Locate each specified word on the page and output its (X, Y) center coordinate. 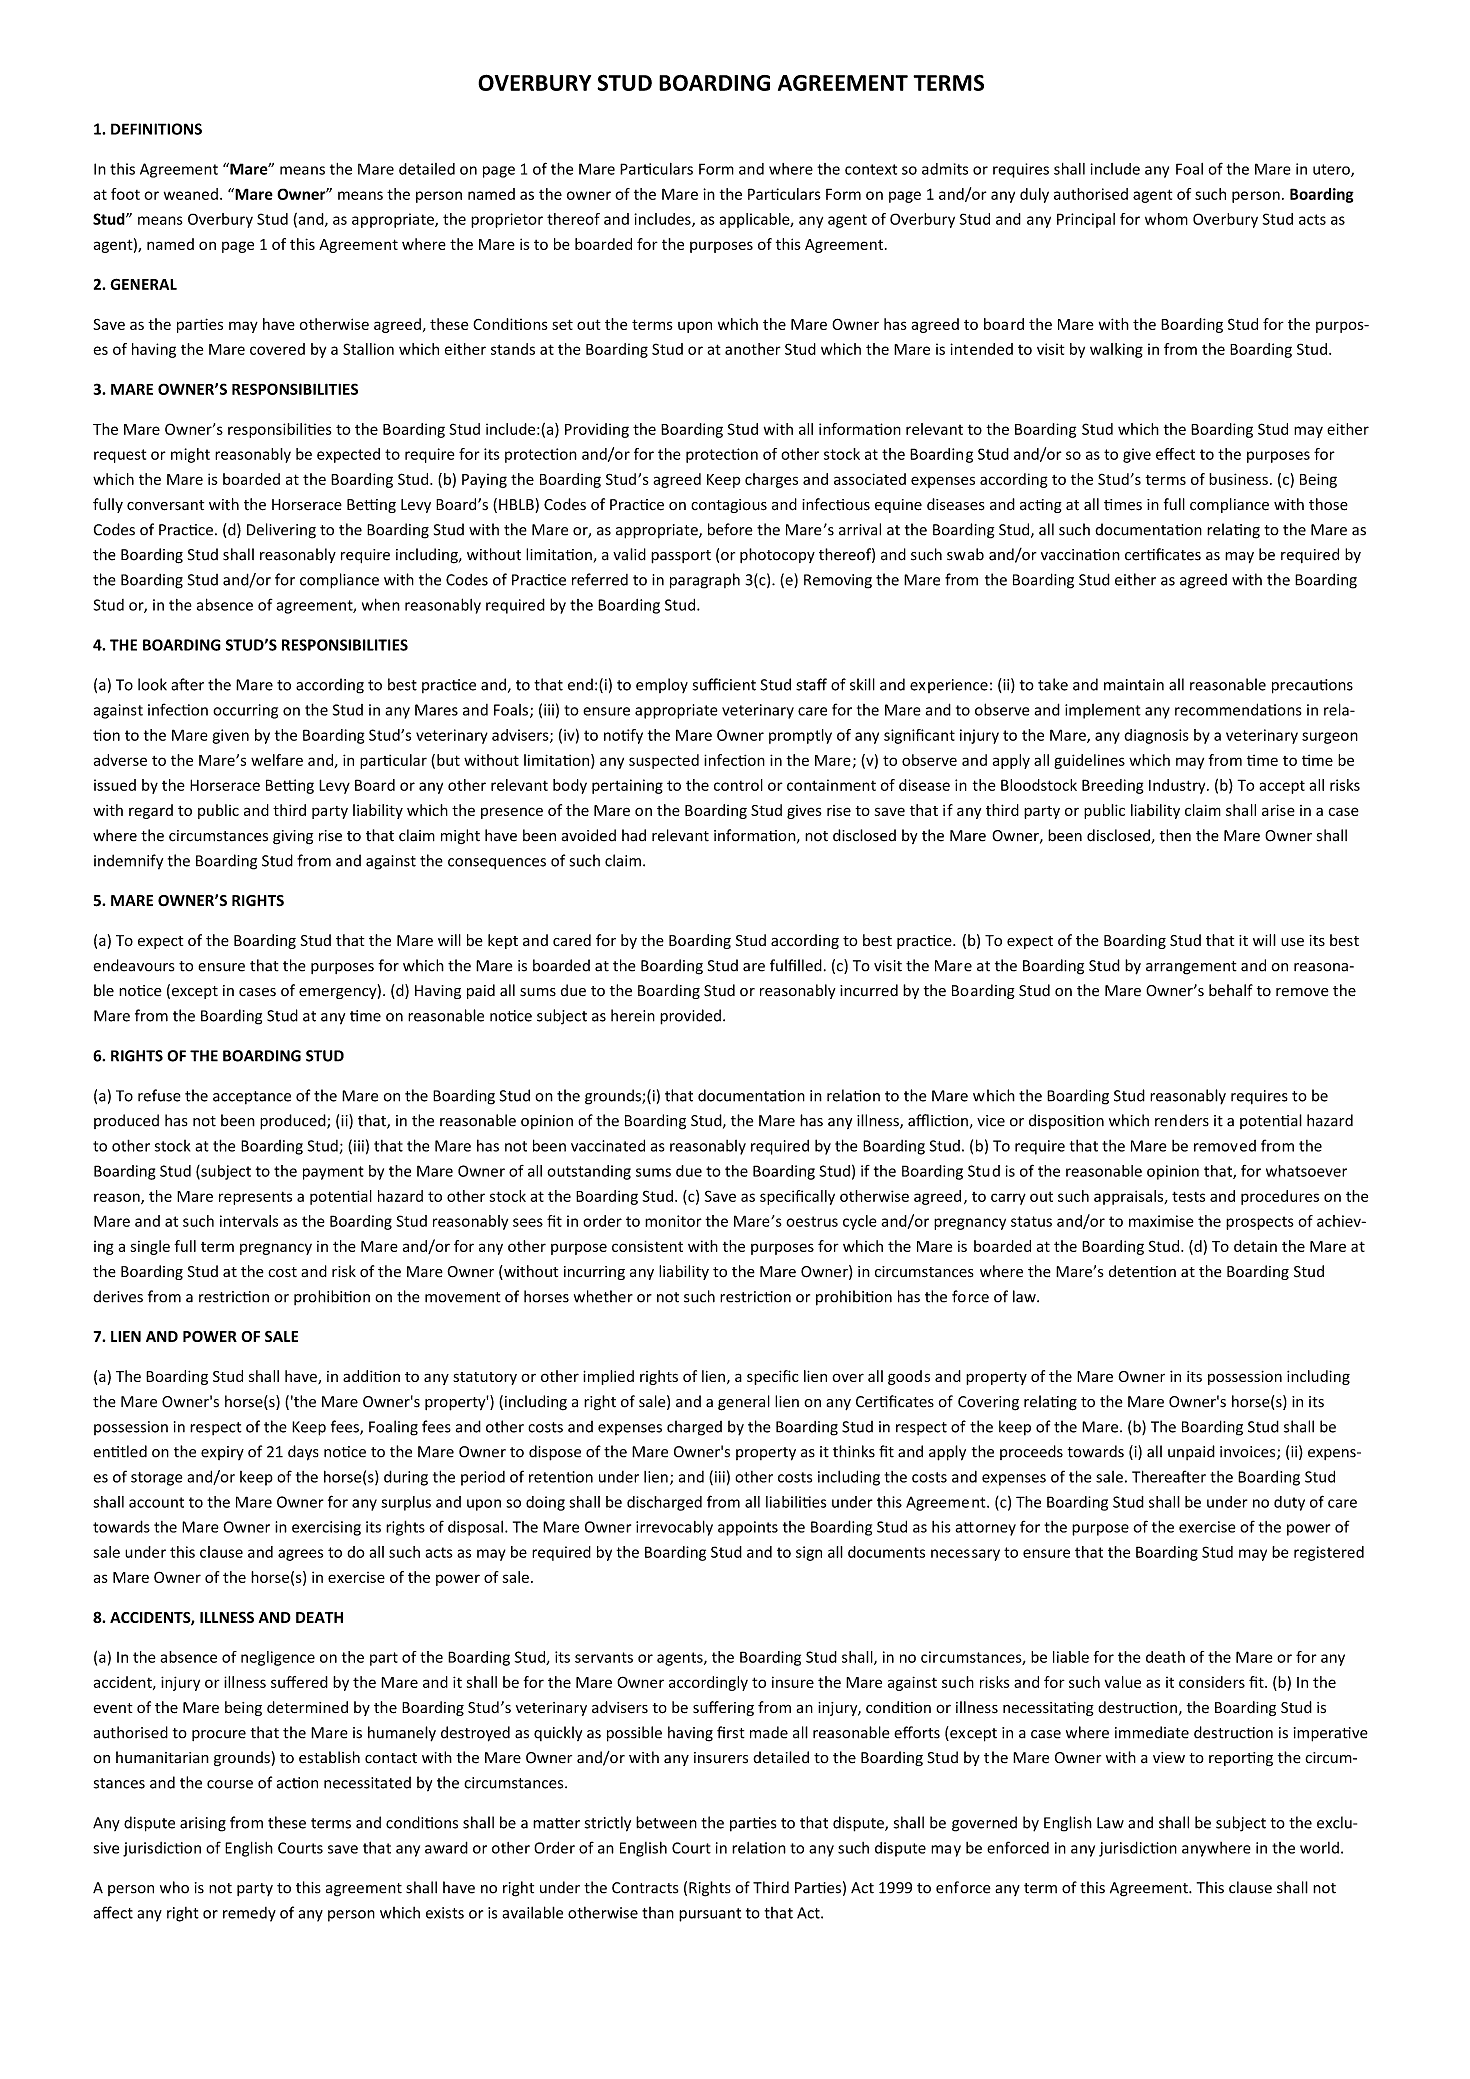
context (871, 169)
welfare (277, 760)
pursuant (710, 1915)
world (1319, 1848)
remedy (249, 1914)
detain (1255, 1246)
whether (603, 1296)
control (738, 785)
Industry (1178, 786)
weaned (191, 194)
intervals (249, 1221)
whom (1166, 219)
